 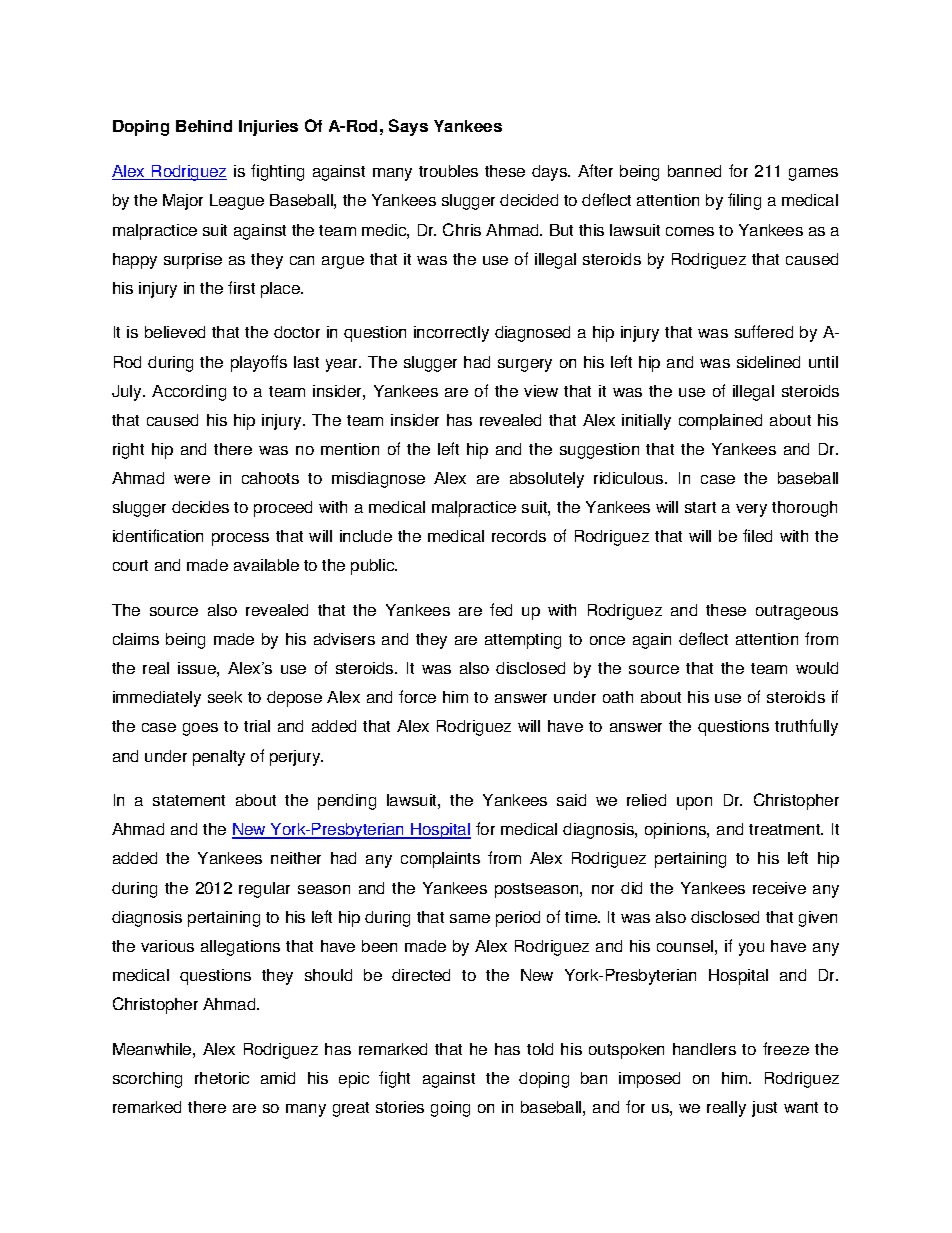 I want to click on Behind, so click(x=204, y=126).
